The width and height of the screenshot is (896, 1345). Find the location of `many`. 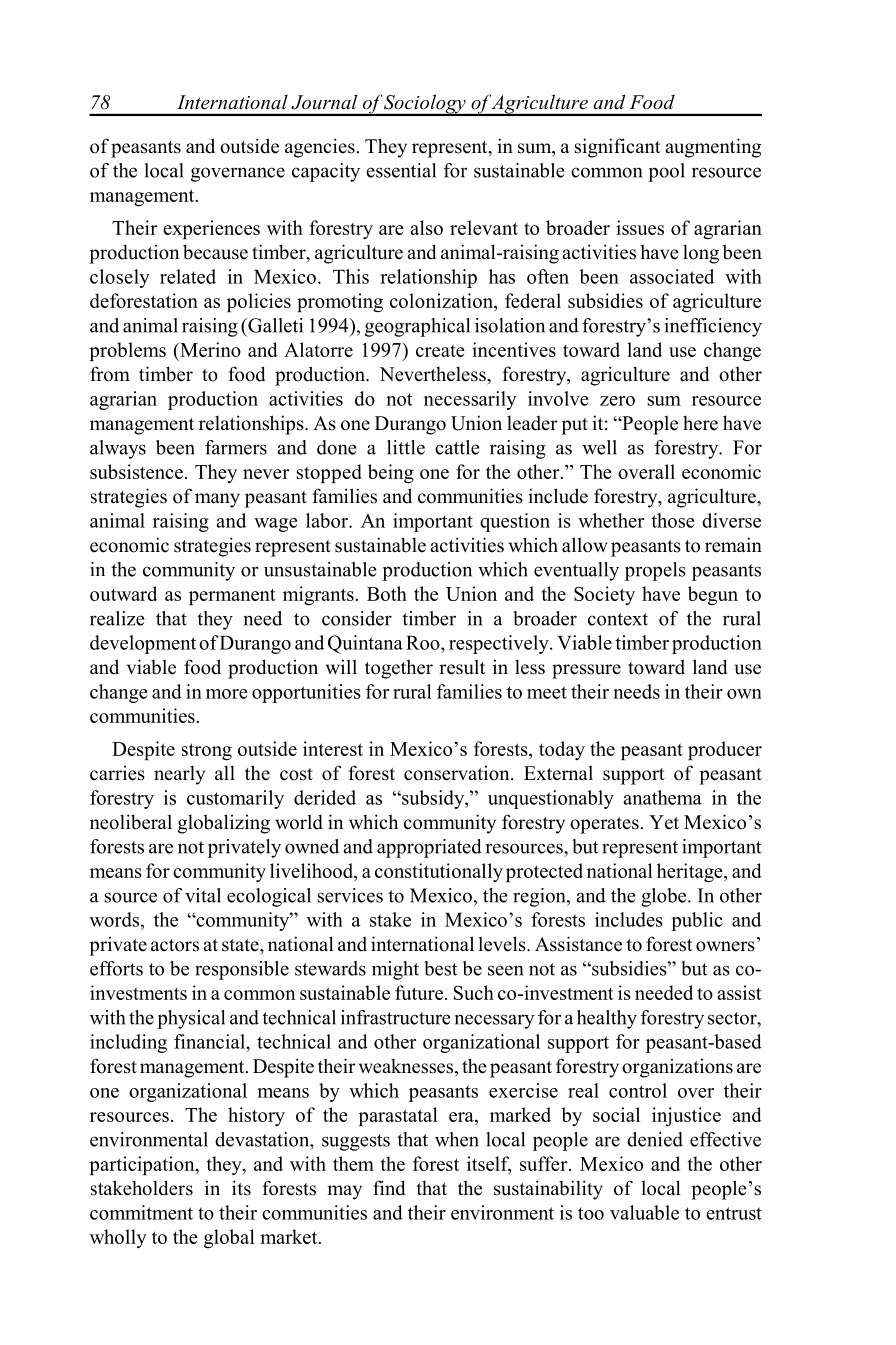

many is located at coordinates (217, 500).
